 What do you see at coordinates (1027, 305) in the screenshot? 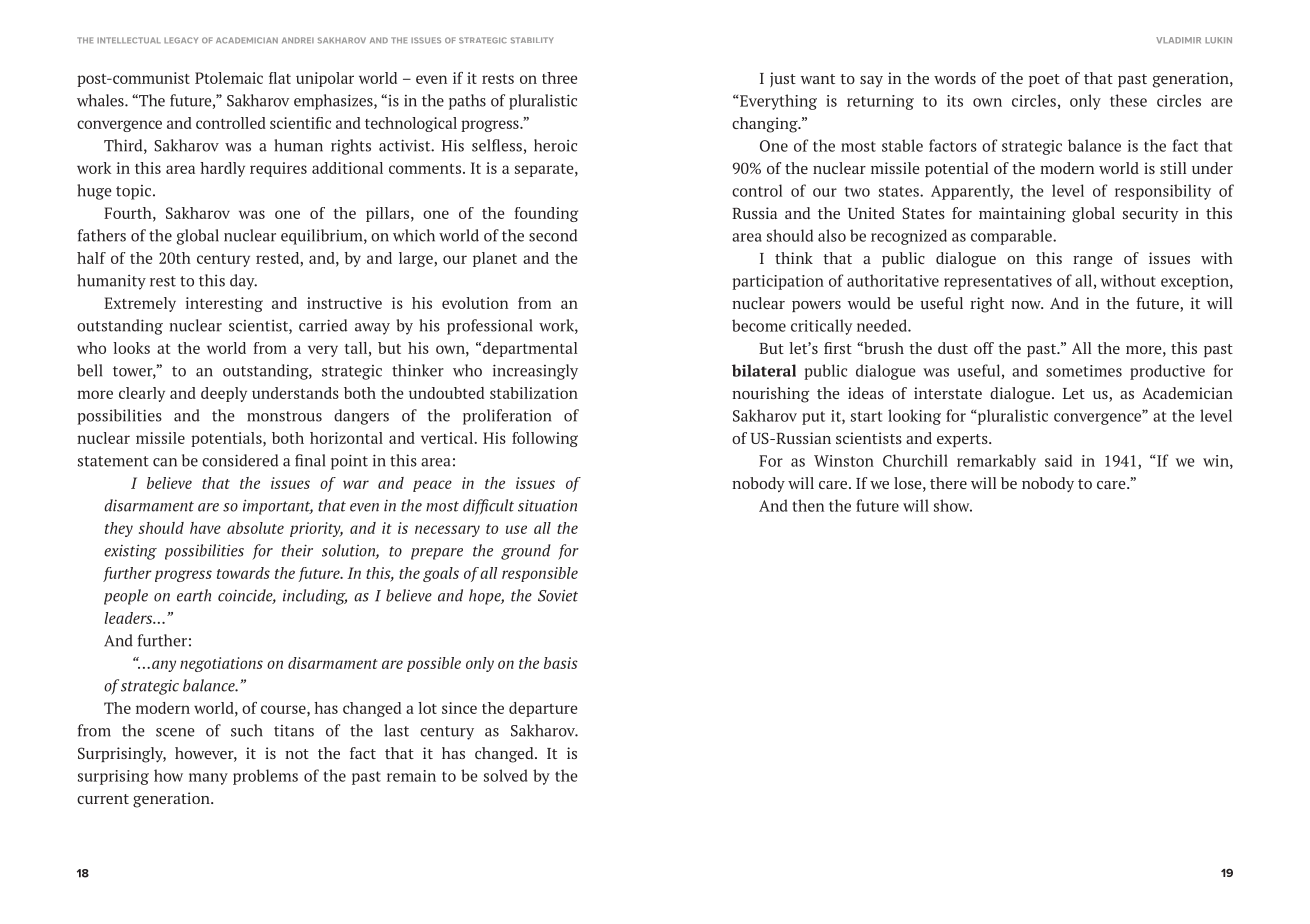
I see `now` at bounding box center [1027, 305].
